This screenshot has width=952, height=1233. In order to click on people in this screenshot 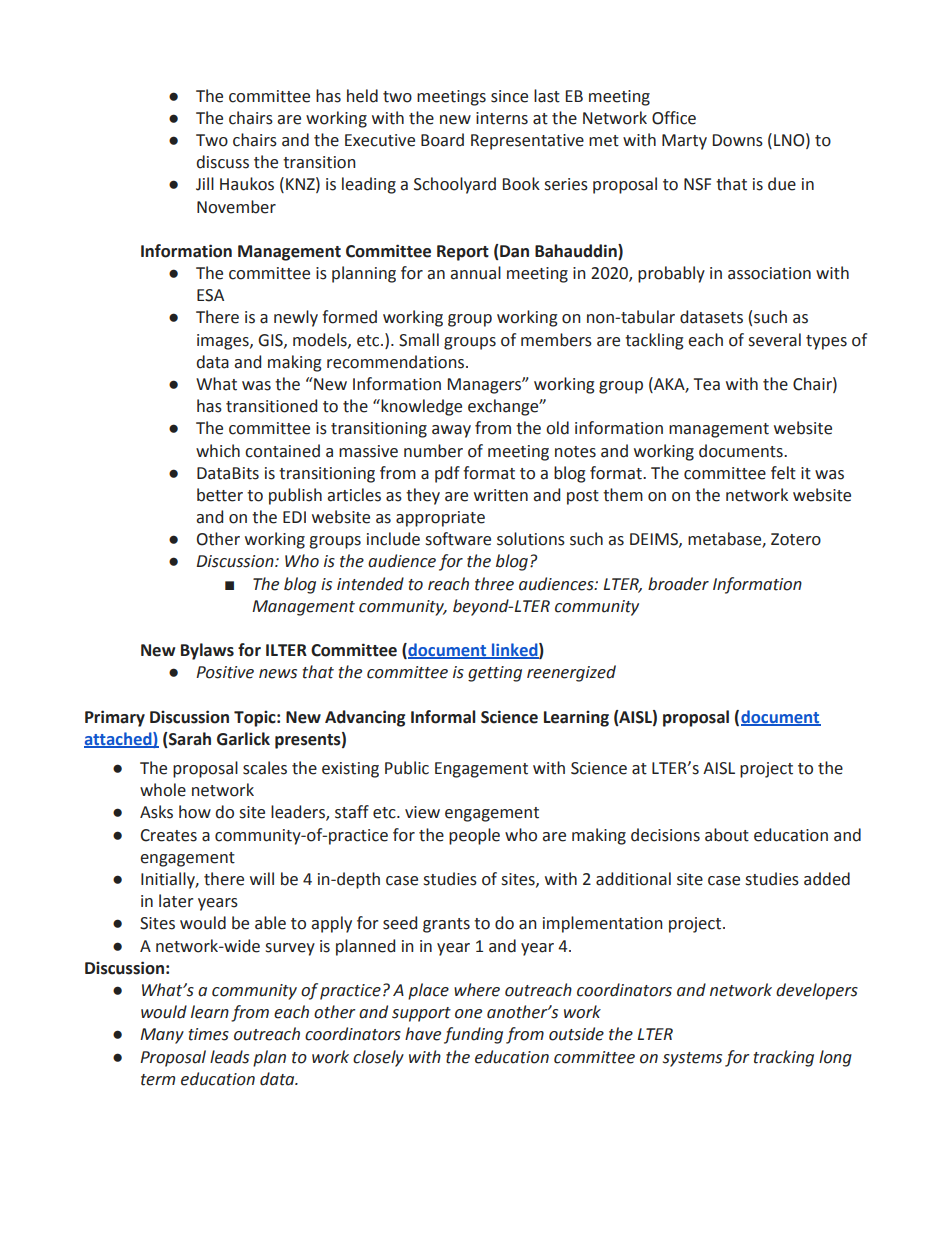, I will do `click(474, 836)`.
